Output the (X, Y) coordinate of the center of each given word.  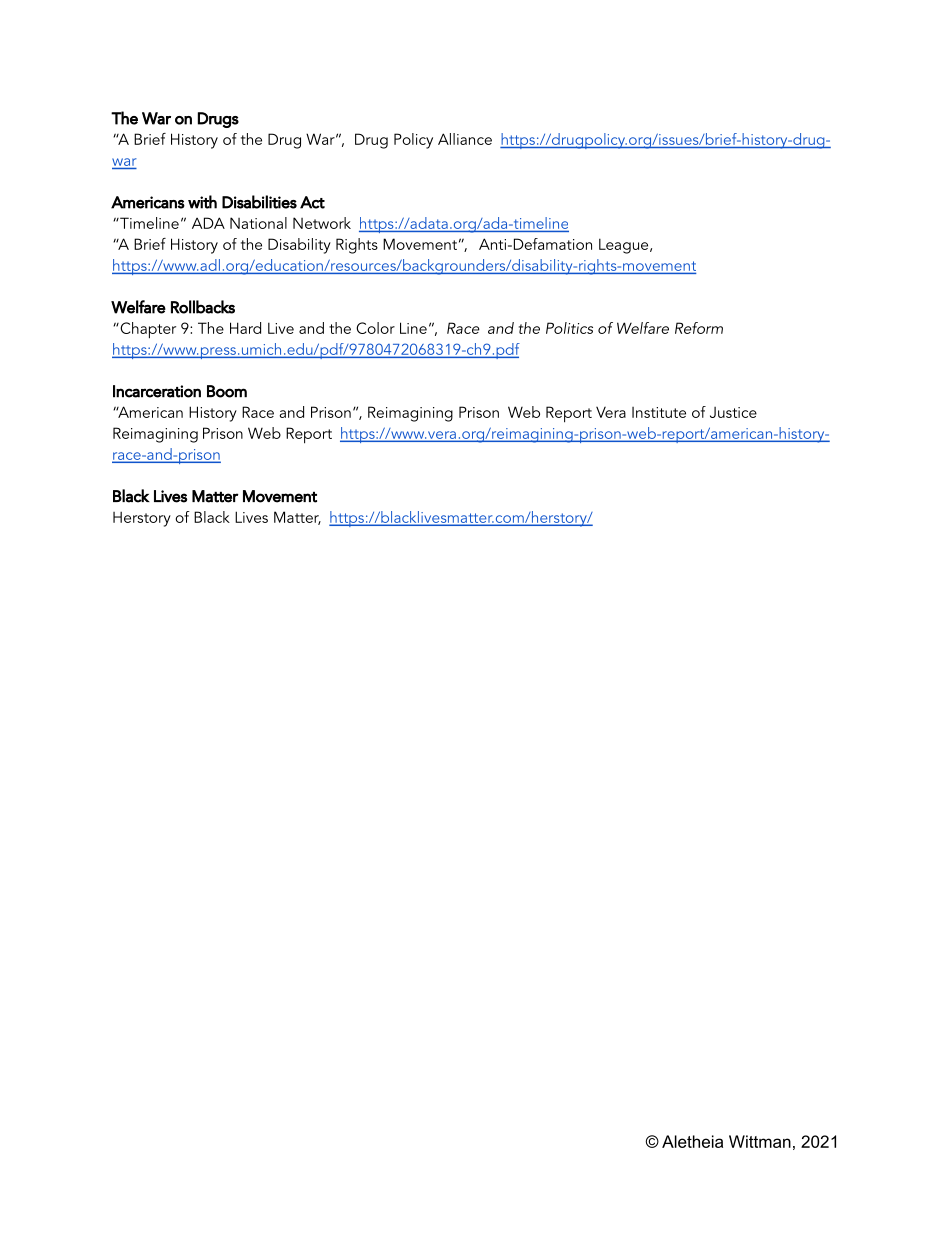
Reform (699, 328)
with (202, 202)
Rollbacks (203, 307)
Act (312, 202)
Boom (227, 391)
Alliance (465, 139)
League (625, 246)
